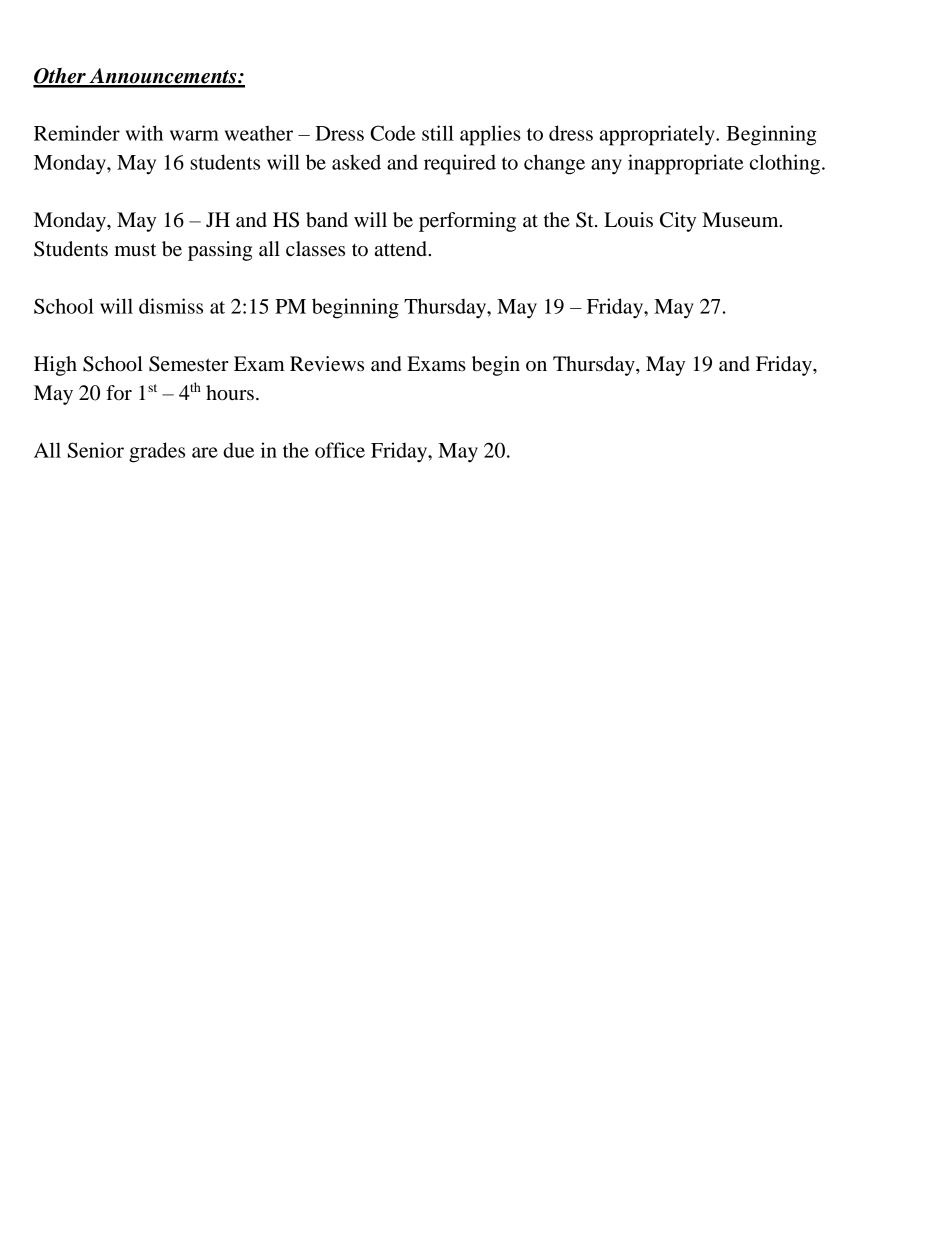  I want to click on office, so click(340, 450).
